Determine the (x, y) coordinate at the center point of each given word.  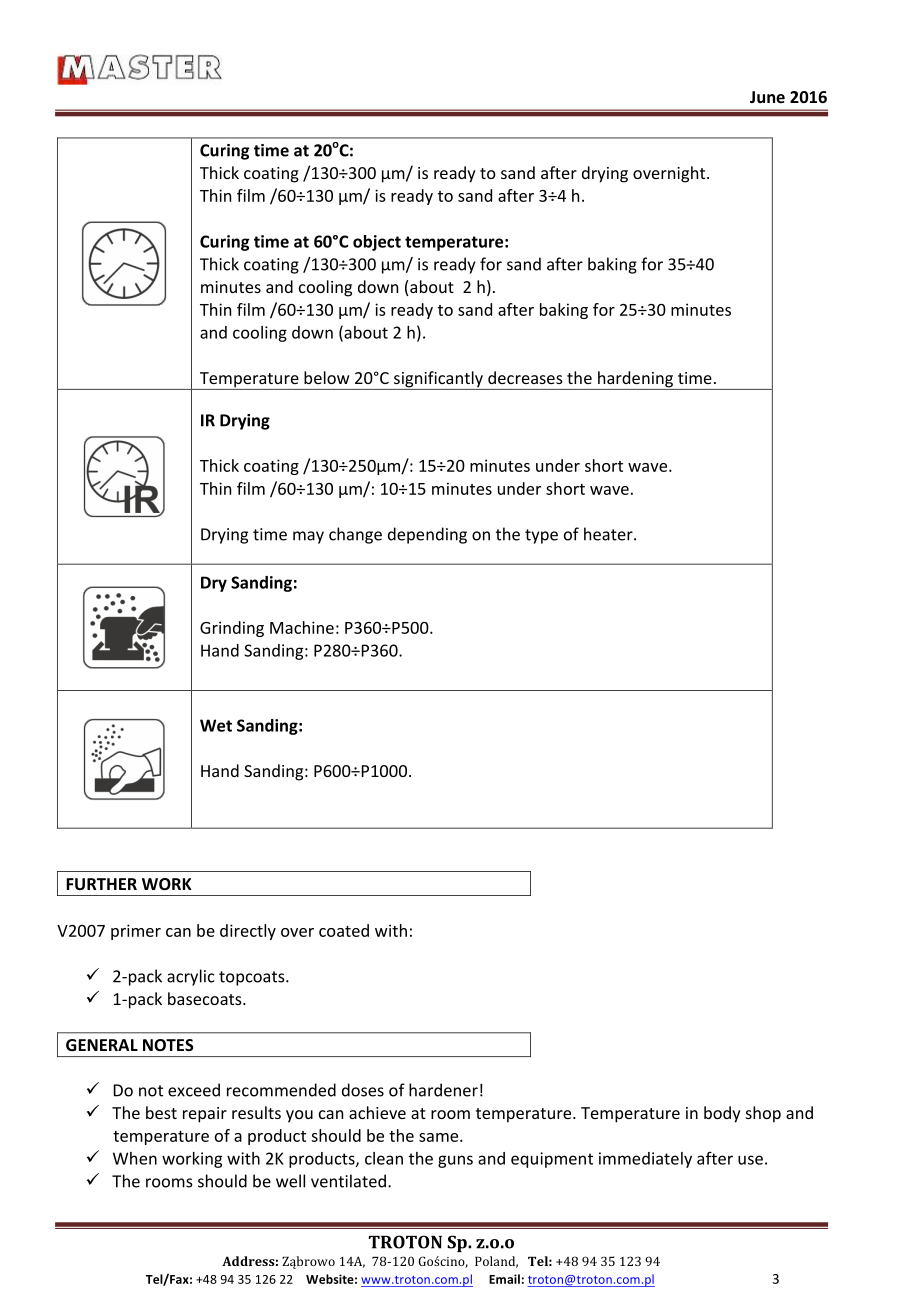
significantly (438, 380)
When (135, 1158)
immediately (645, 1160)
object (377, 243)
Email (504, 1279)
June (767, 97)
